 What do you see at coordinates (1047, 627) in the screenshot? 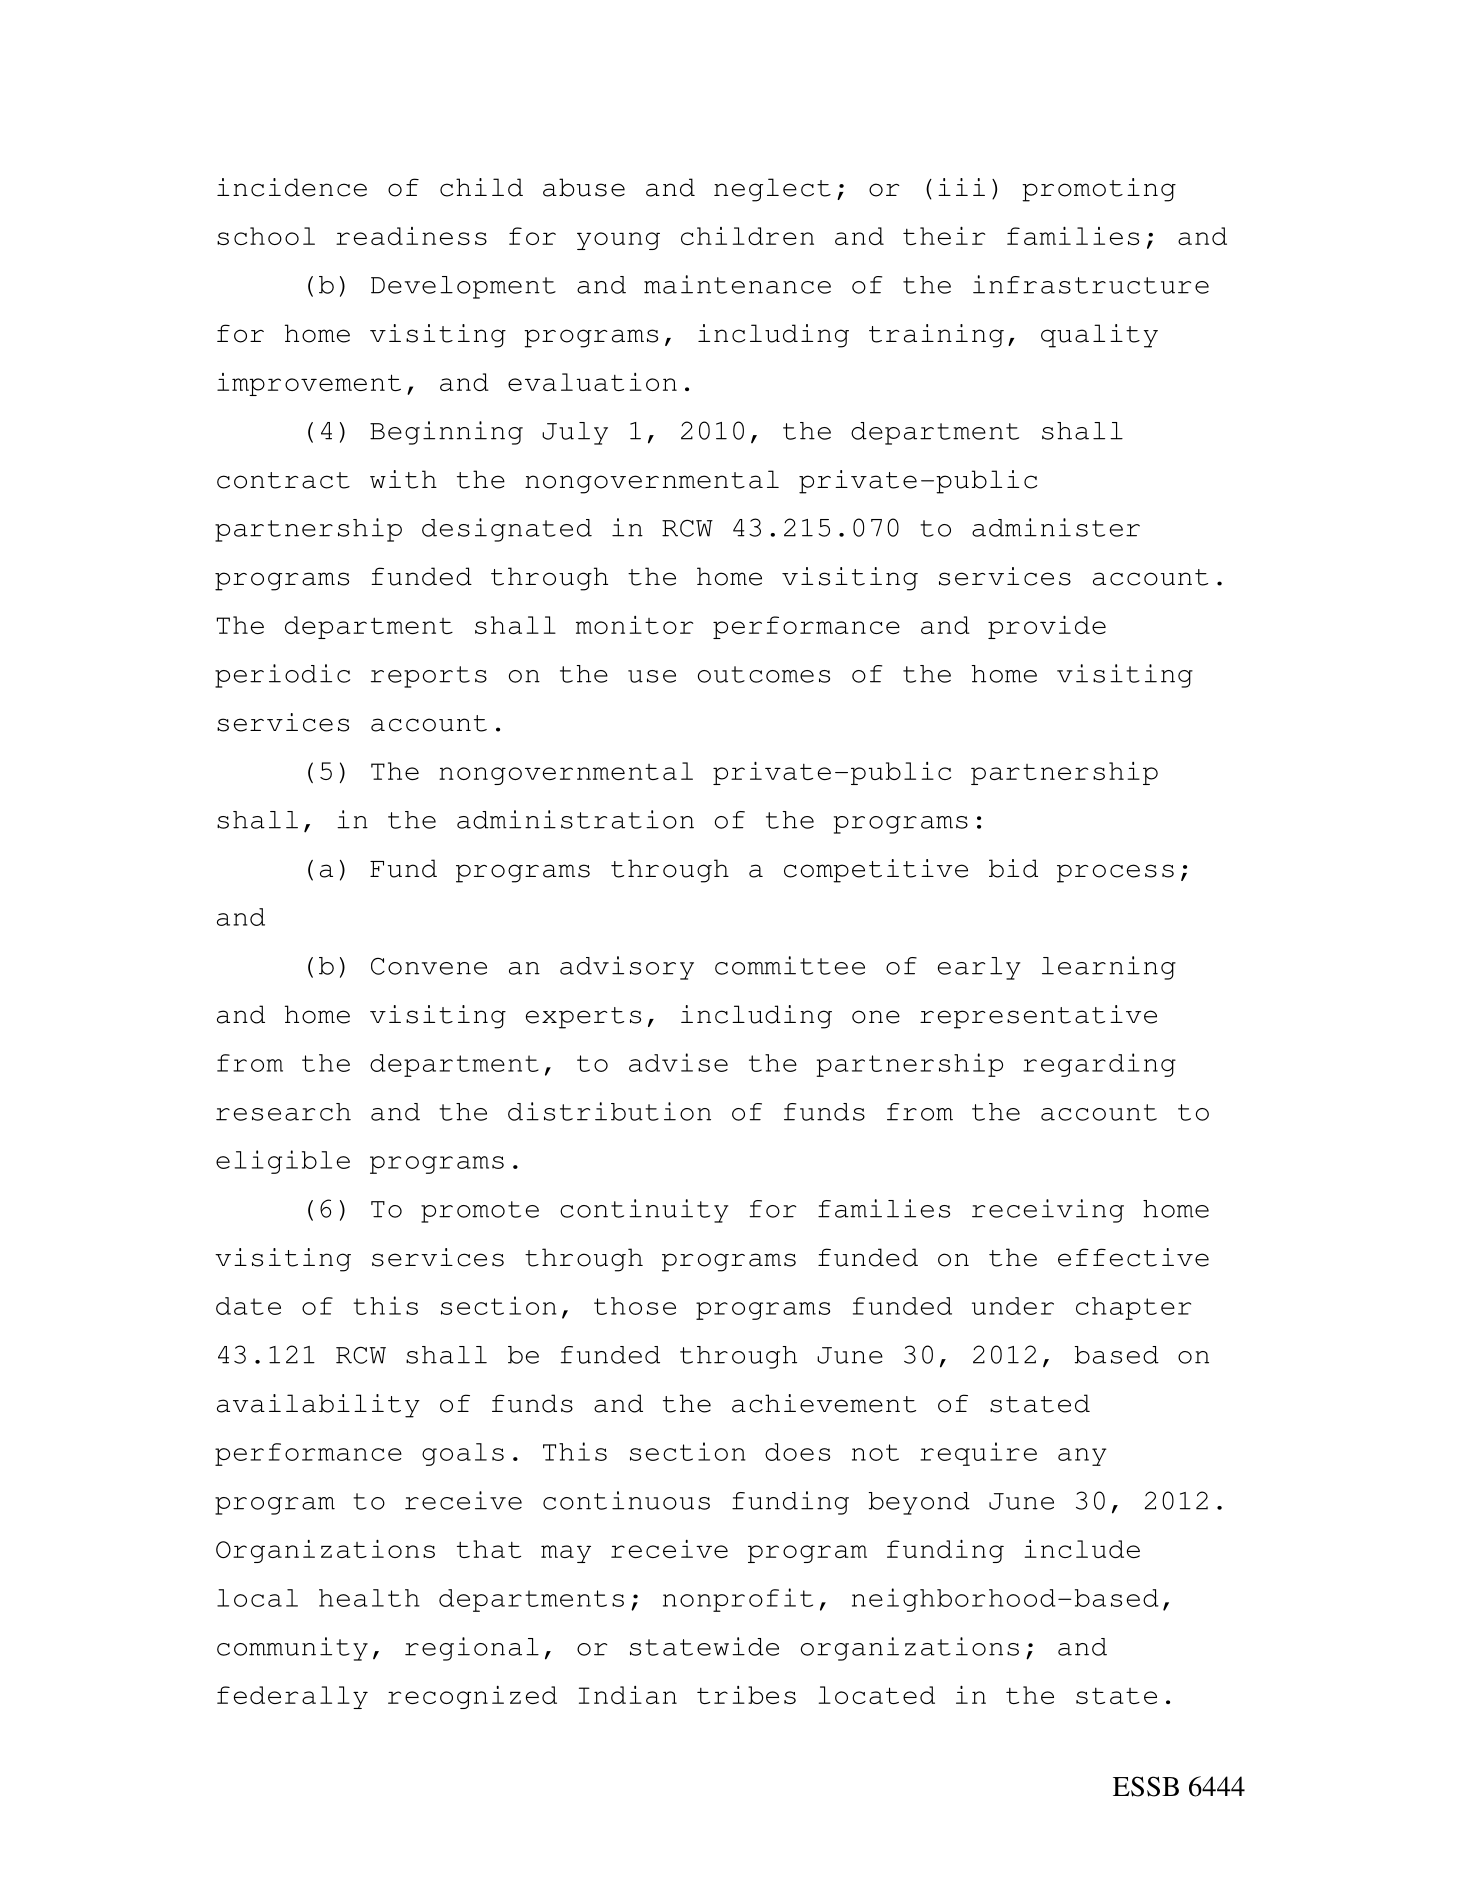
I see `provide` at bounding box center [1047, 627].
